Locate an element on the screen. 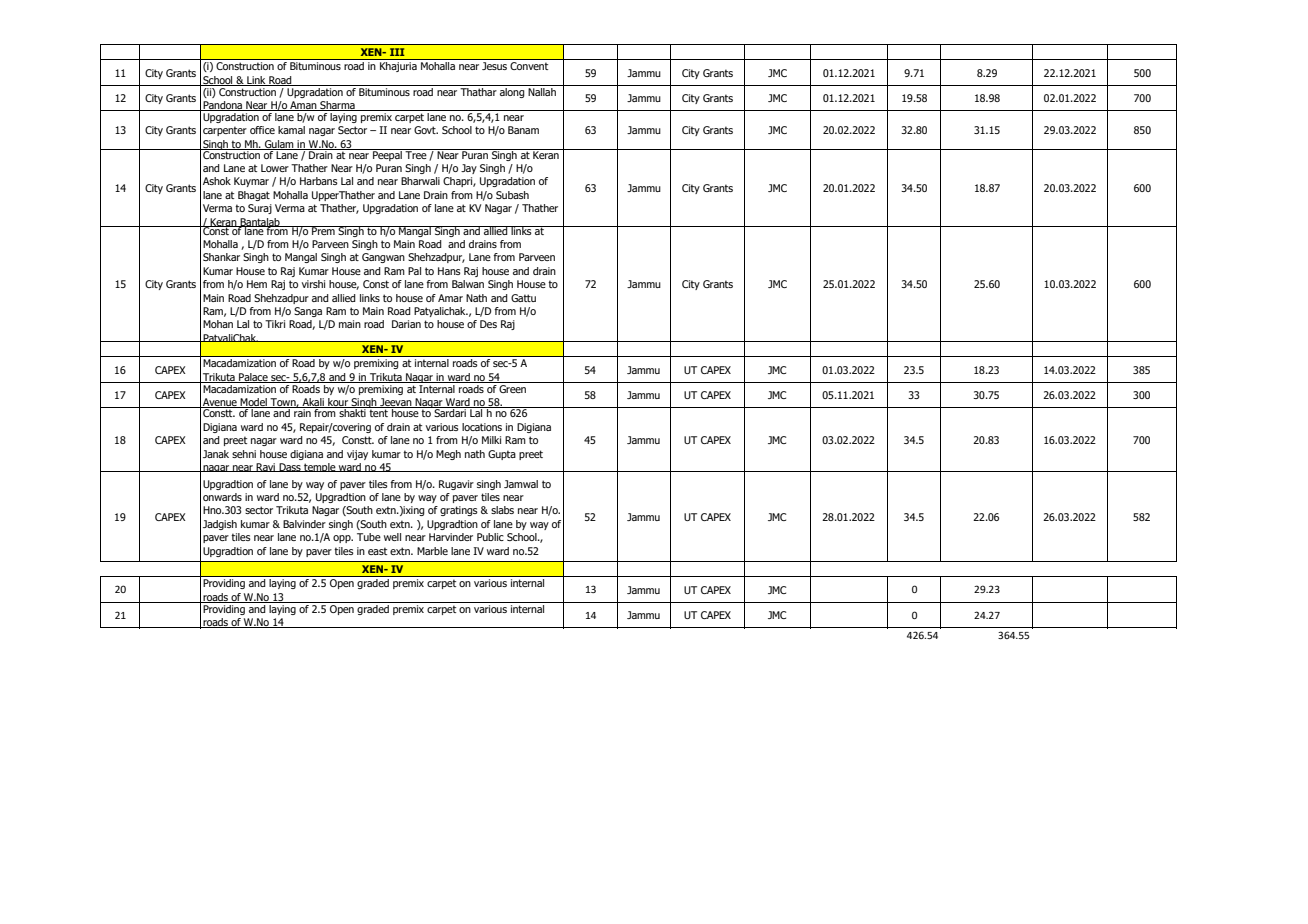 The width and height of the screenshot is (1308, 924). Aman is located at coordinates (303, 106).
